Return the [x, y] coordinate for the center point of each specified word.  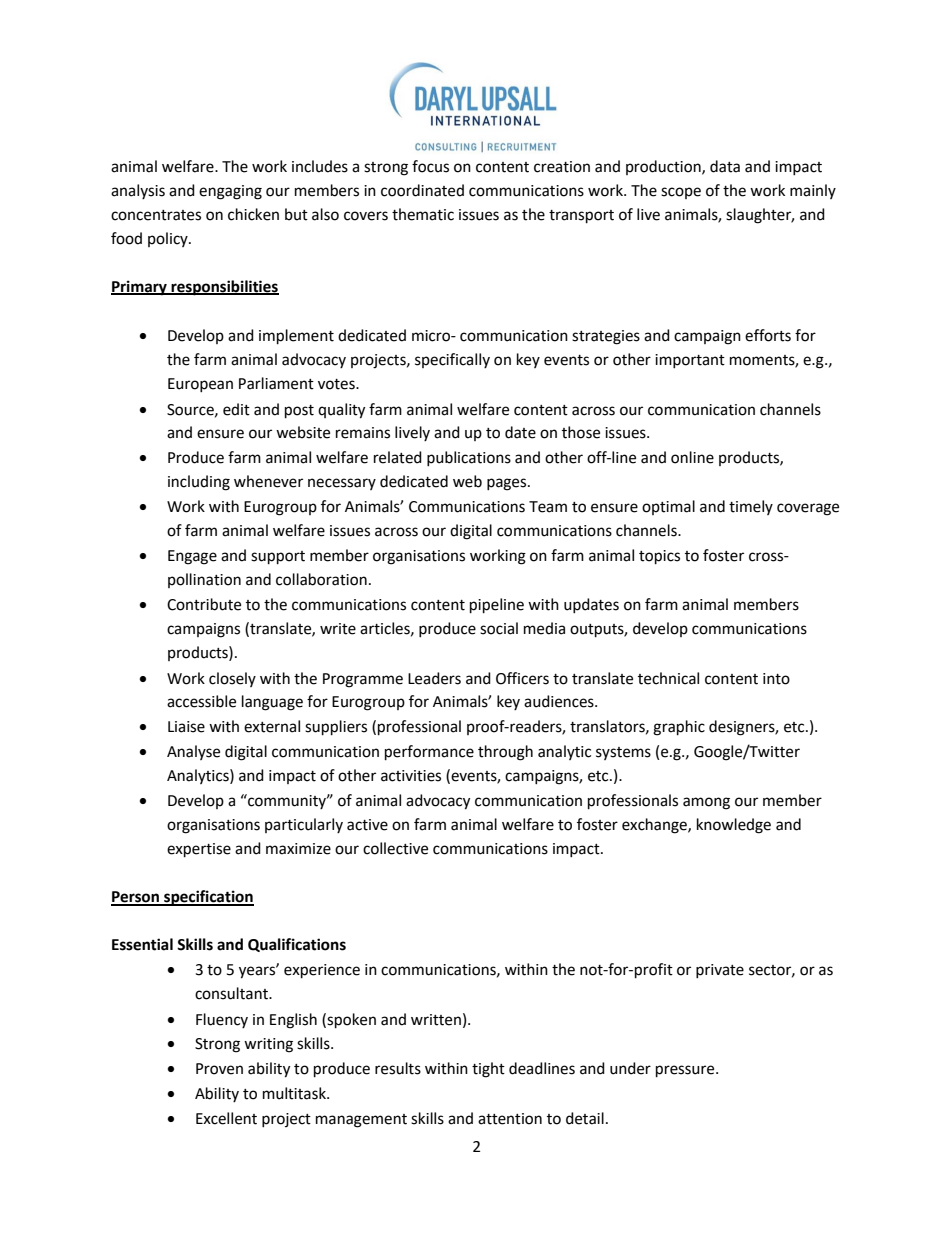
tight [488, 1070]
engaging [230, 192]
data [725, 166]
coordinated [422, 190]
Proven [219, 1069]
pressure [686, 1071]
